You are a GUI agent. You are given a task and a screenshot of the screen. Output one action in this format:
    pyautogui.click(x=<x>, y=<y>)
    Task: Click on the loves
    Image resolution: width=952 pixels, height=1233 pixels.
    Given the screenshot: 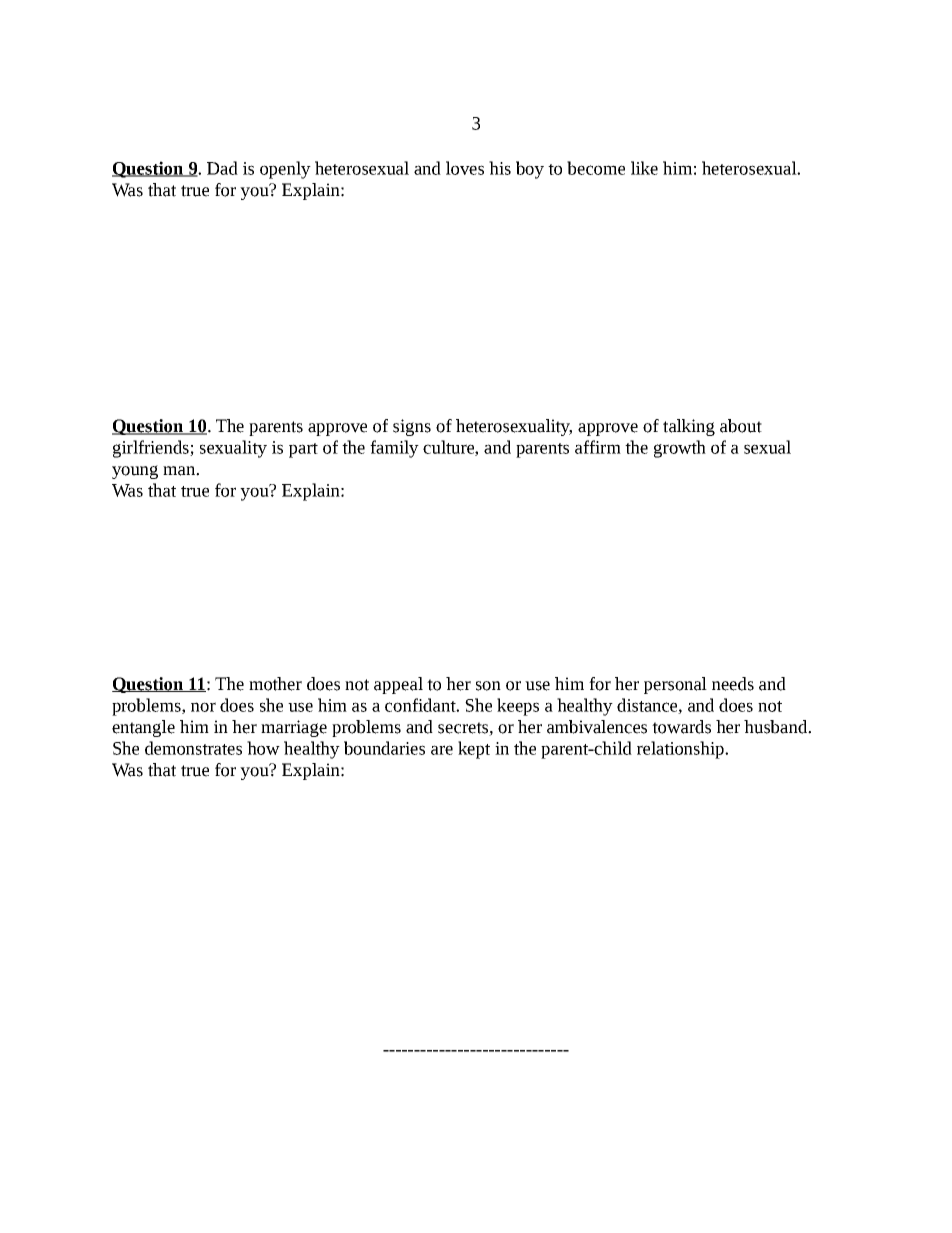 What is the action you would take?
    pyautogui.click(x=465, y=168)
